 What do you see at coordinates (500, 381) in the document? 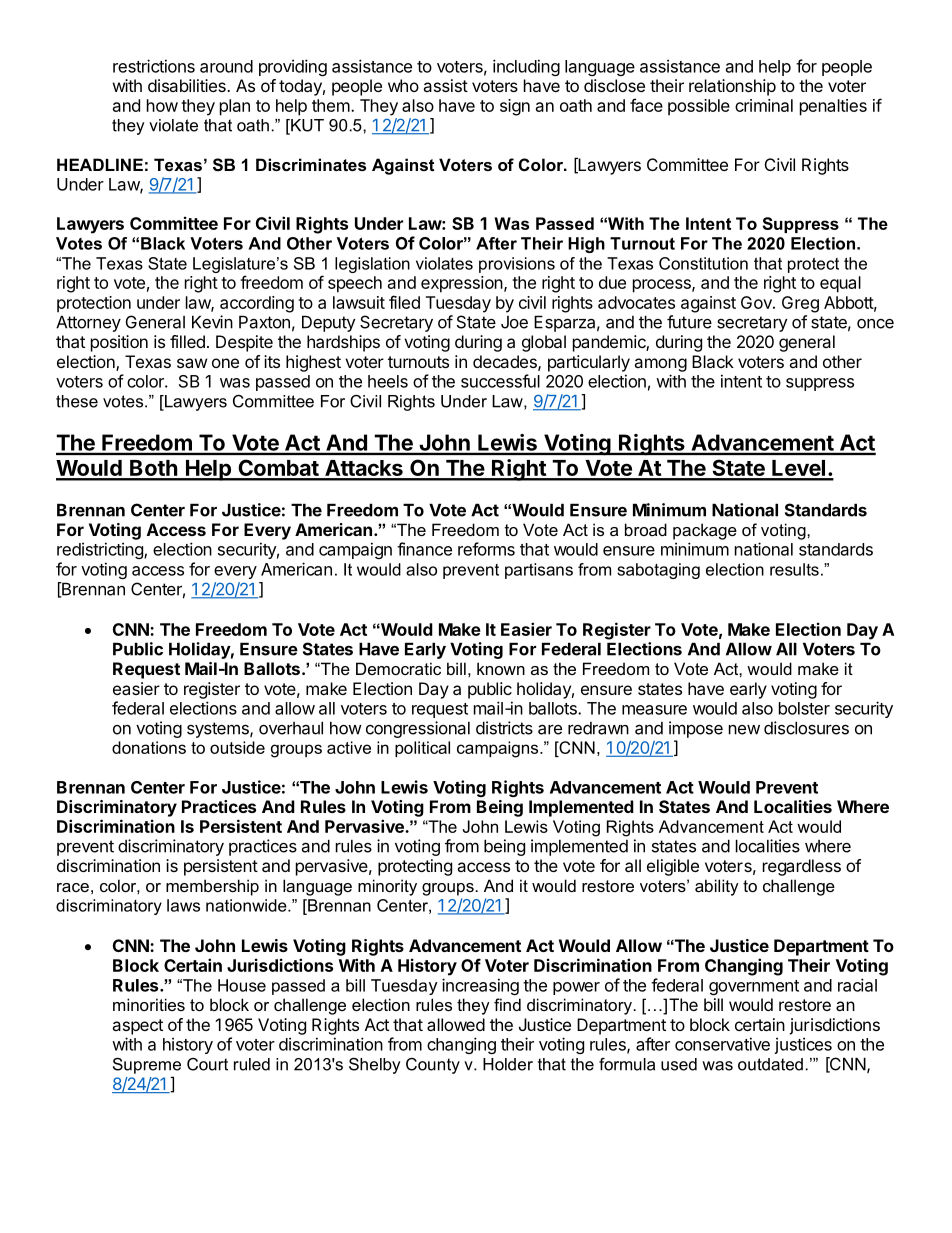
I see `successful` at bounding box center [500, 381].
